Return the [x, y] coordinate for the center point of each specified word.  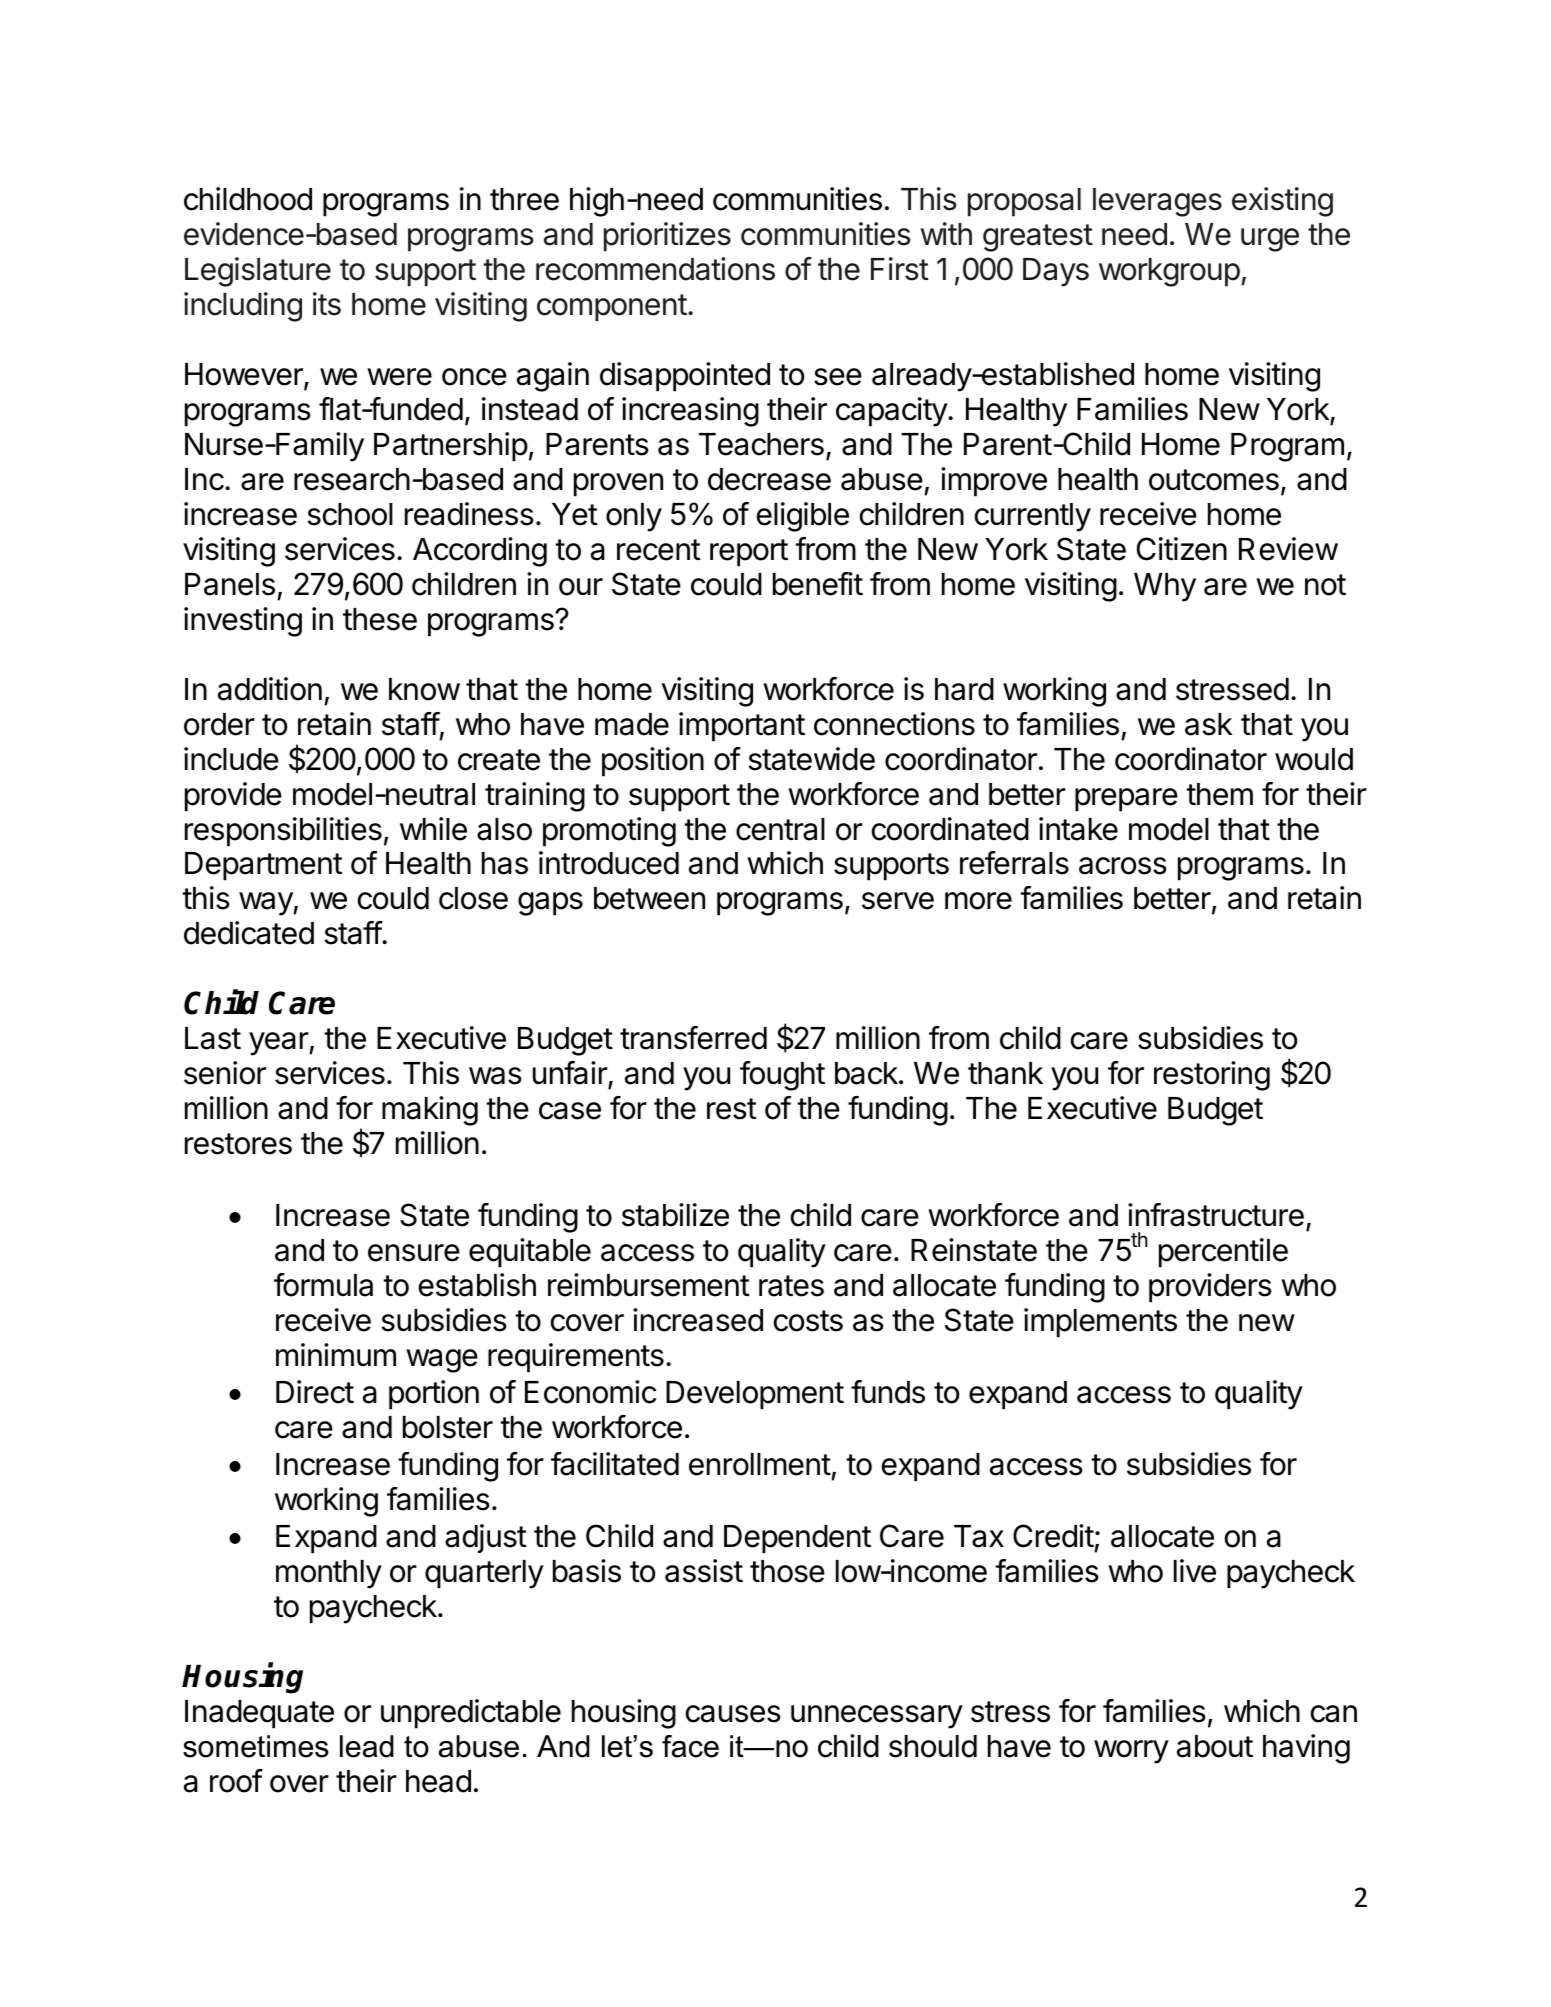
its [327, 304]
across [1123, 866]
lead [367, 1746]
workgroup [1169, 272]
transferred [693, 1038]
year [279, 1044]
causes [733, 1714]
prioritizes [667, 236]
